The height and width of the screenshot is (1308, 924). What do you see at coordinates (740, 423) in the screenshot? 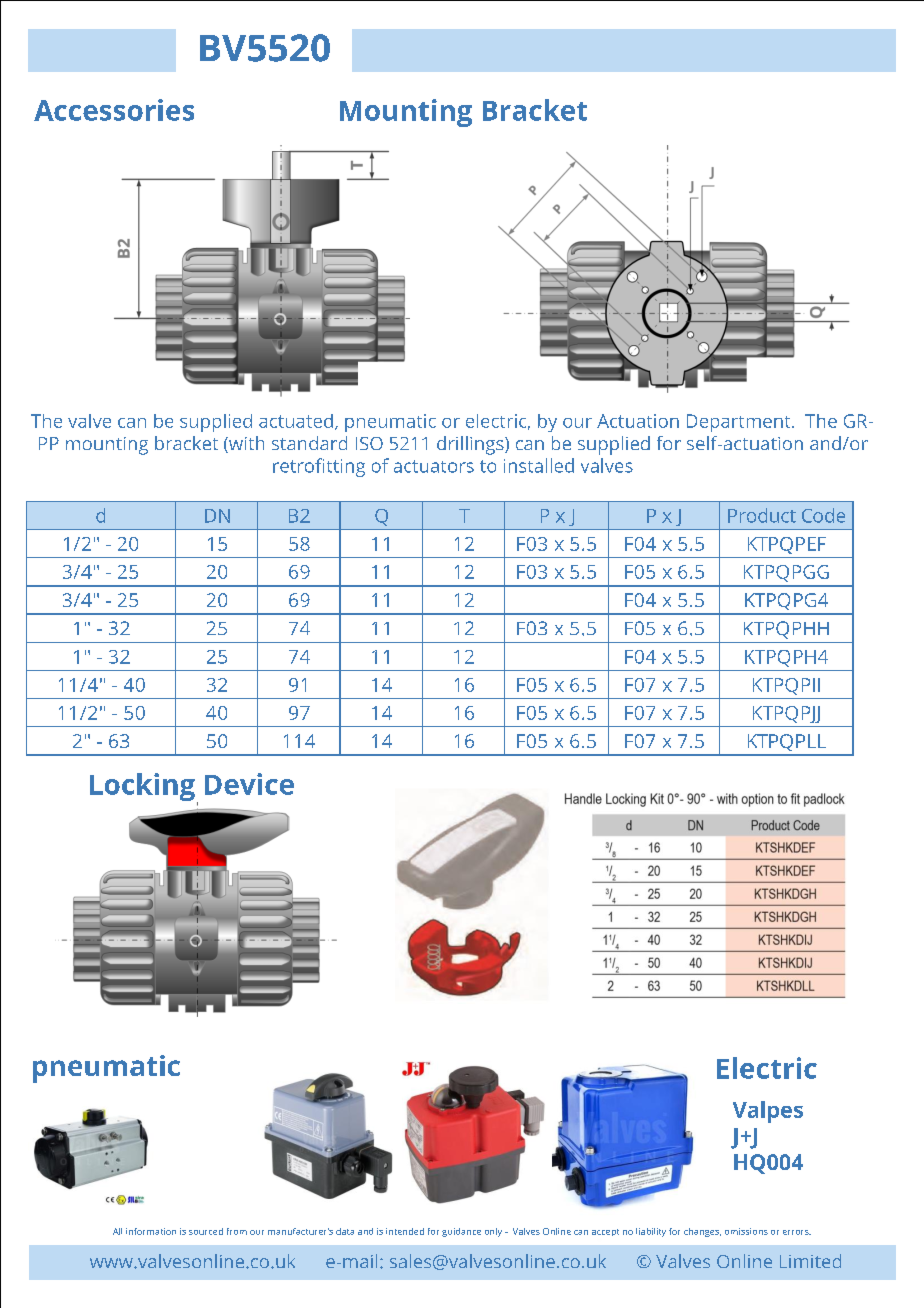
I see `Department` at bounding box center [740, 423].
